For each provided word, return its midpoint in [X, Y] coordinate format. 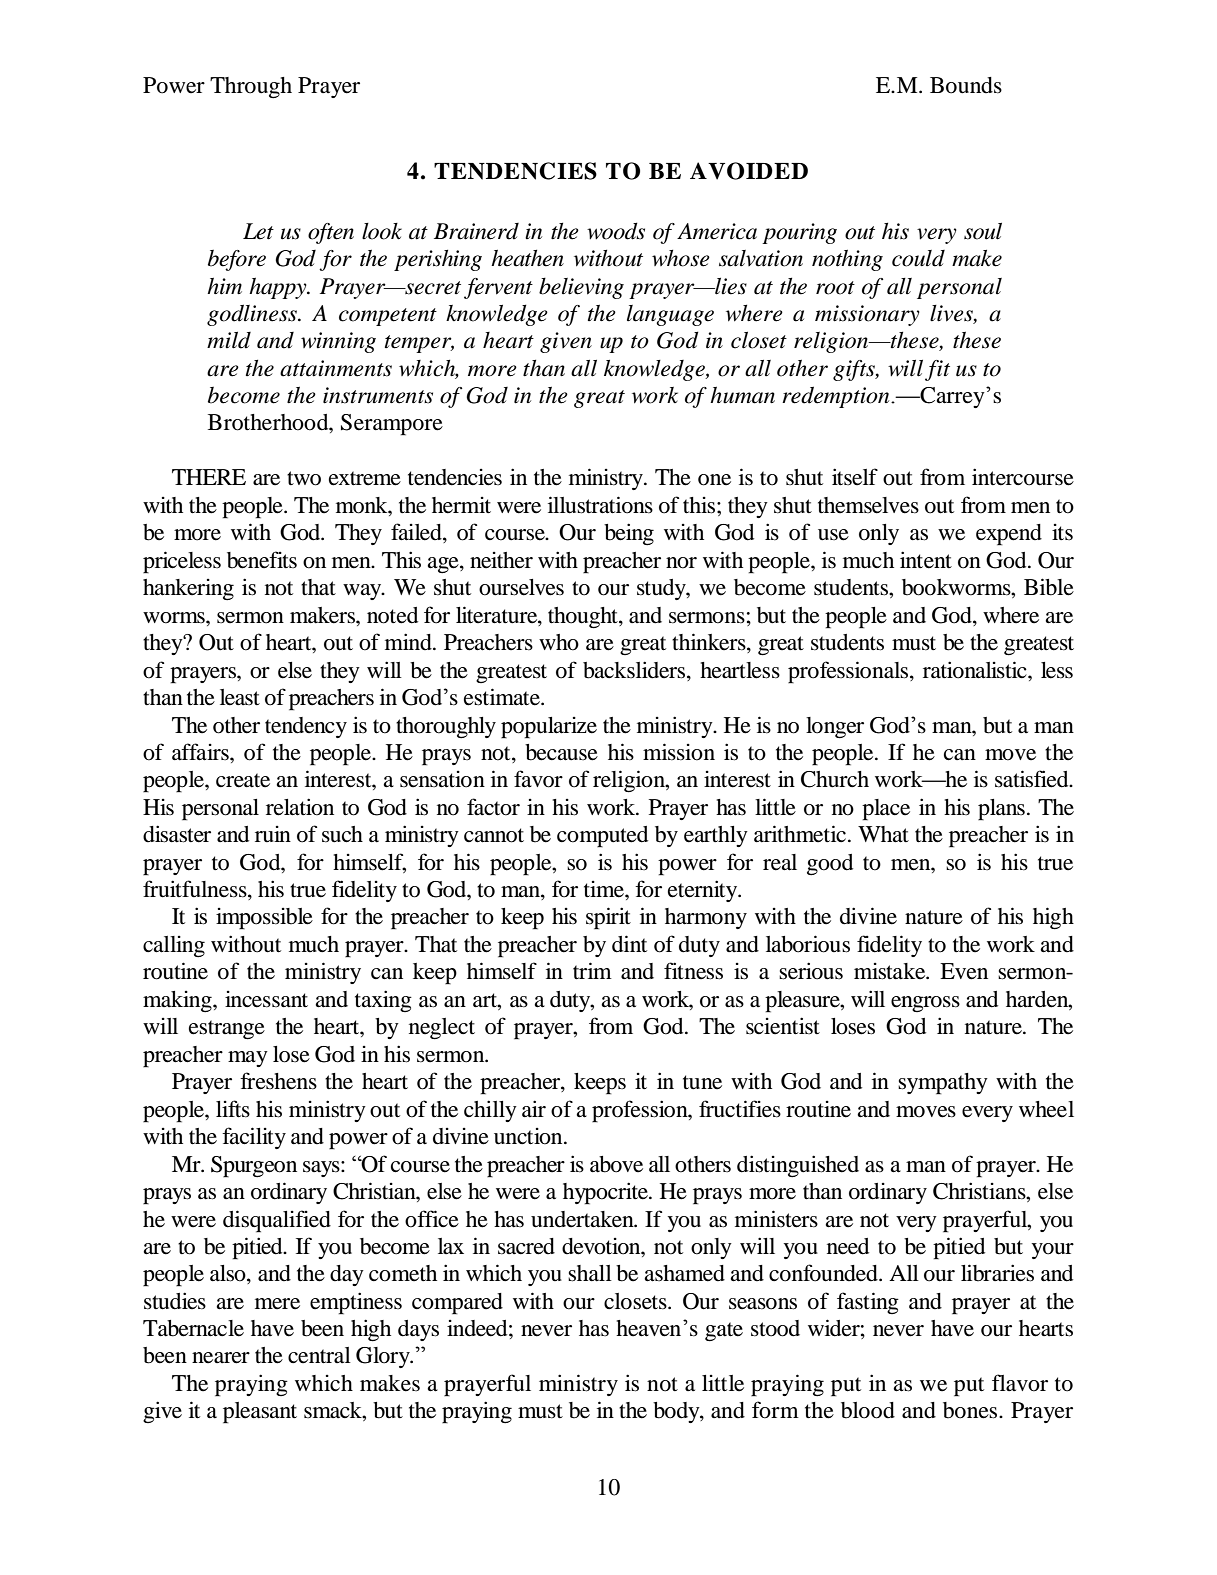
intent [926, 560]
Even [964, 971]
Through [251, 88]
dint [629, 944]
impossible [264, 919]
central [319, 1355]
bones [971, 1410]
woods [616, 231]
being [629, 534]
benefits [262, 560]
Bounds [966, 85]
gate [724, 1332]
